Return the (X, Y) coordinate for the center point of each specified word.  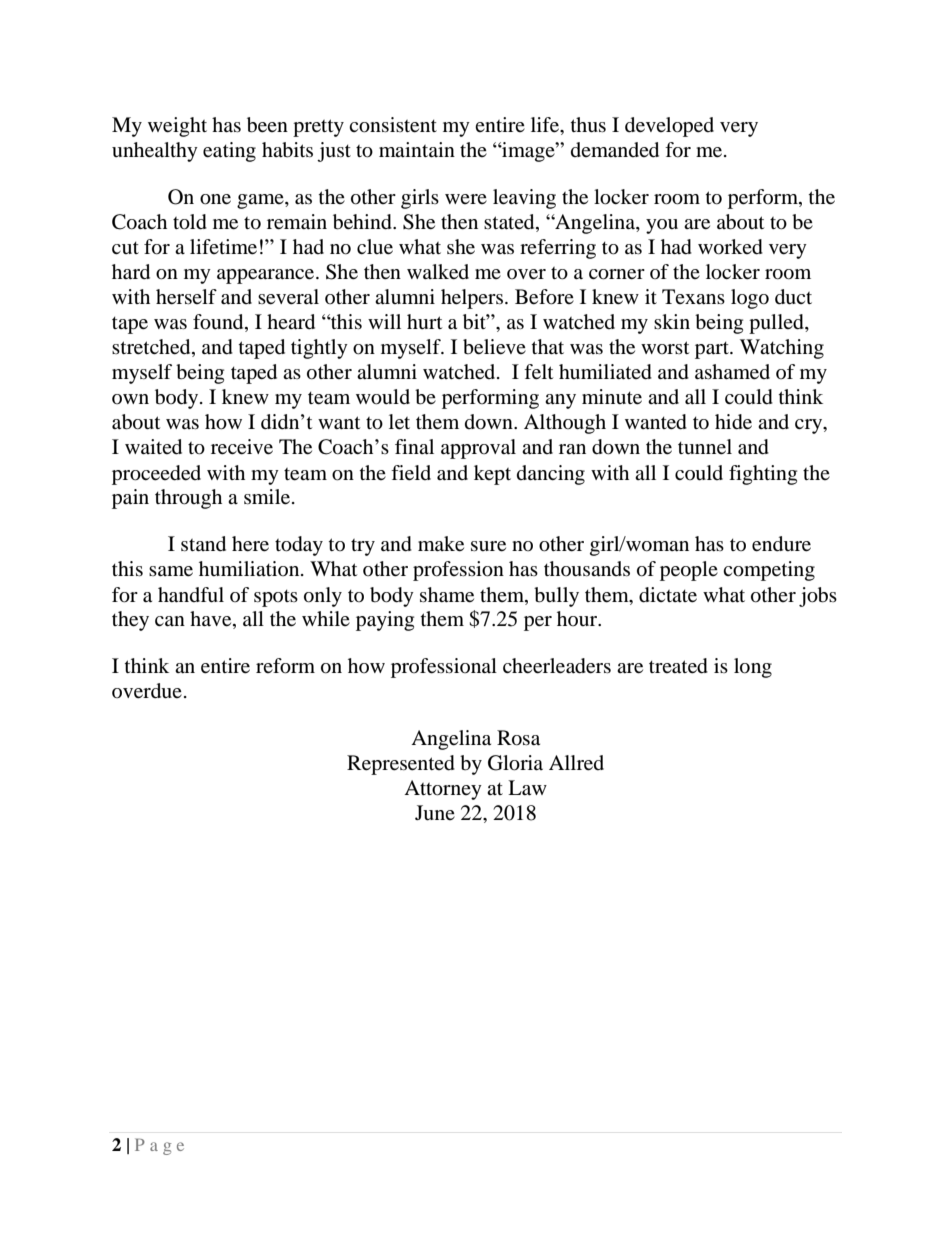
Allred (576, 763)
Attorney (443, 790)
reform (285, 666)
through (188, 499)
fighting (763, 475)
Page (159, 1146)
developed (669, 127)
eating (229, 152)
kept (492, 475)
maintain (417, 149)
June (435, 813)
